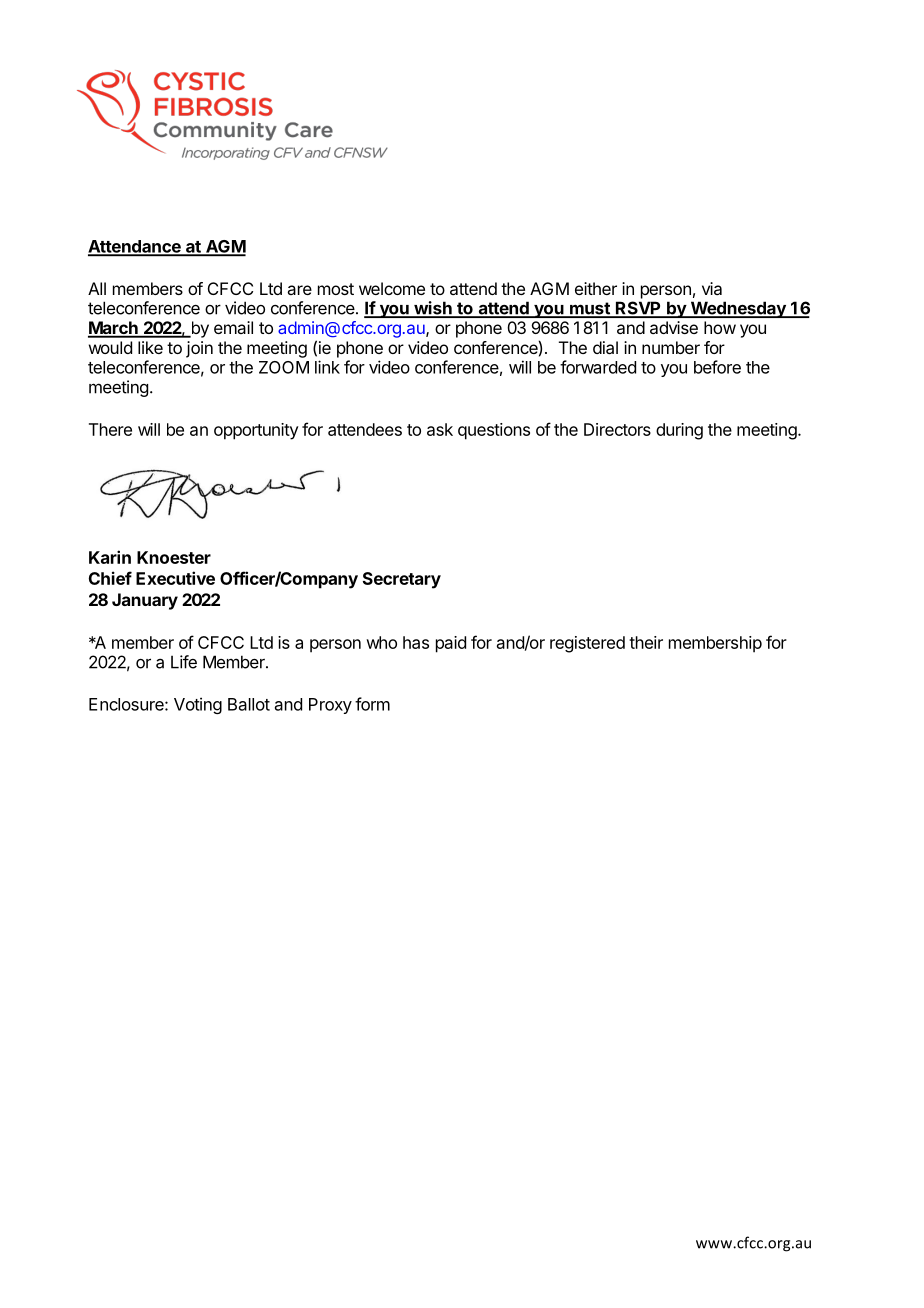 The width and height of the screenshot is (924, 1308). What do you see at coordinates (433, 309) in the screenshot?
I see `wish` at bounding box center [433, 309].
